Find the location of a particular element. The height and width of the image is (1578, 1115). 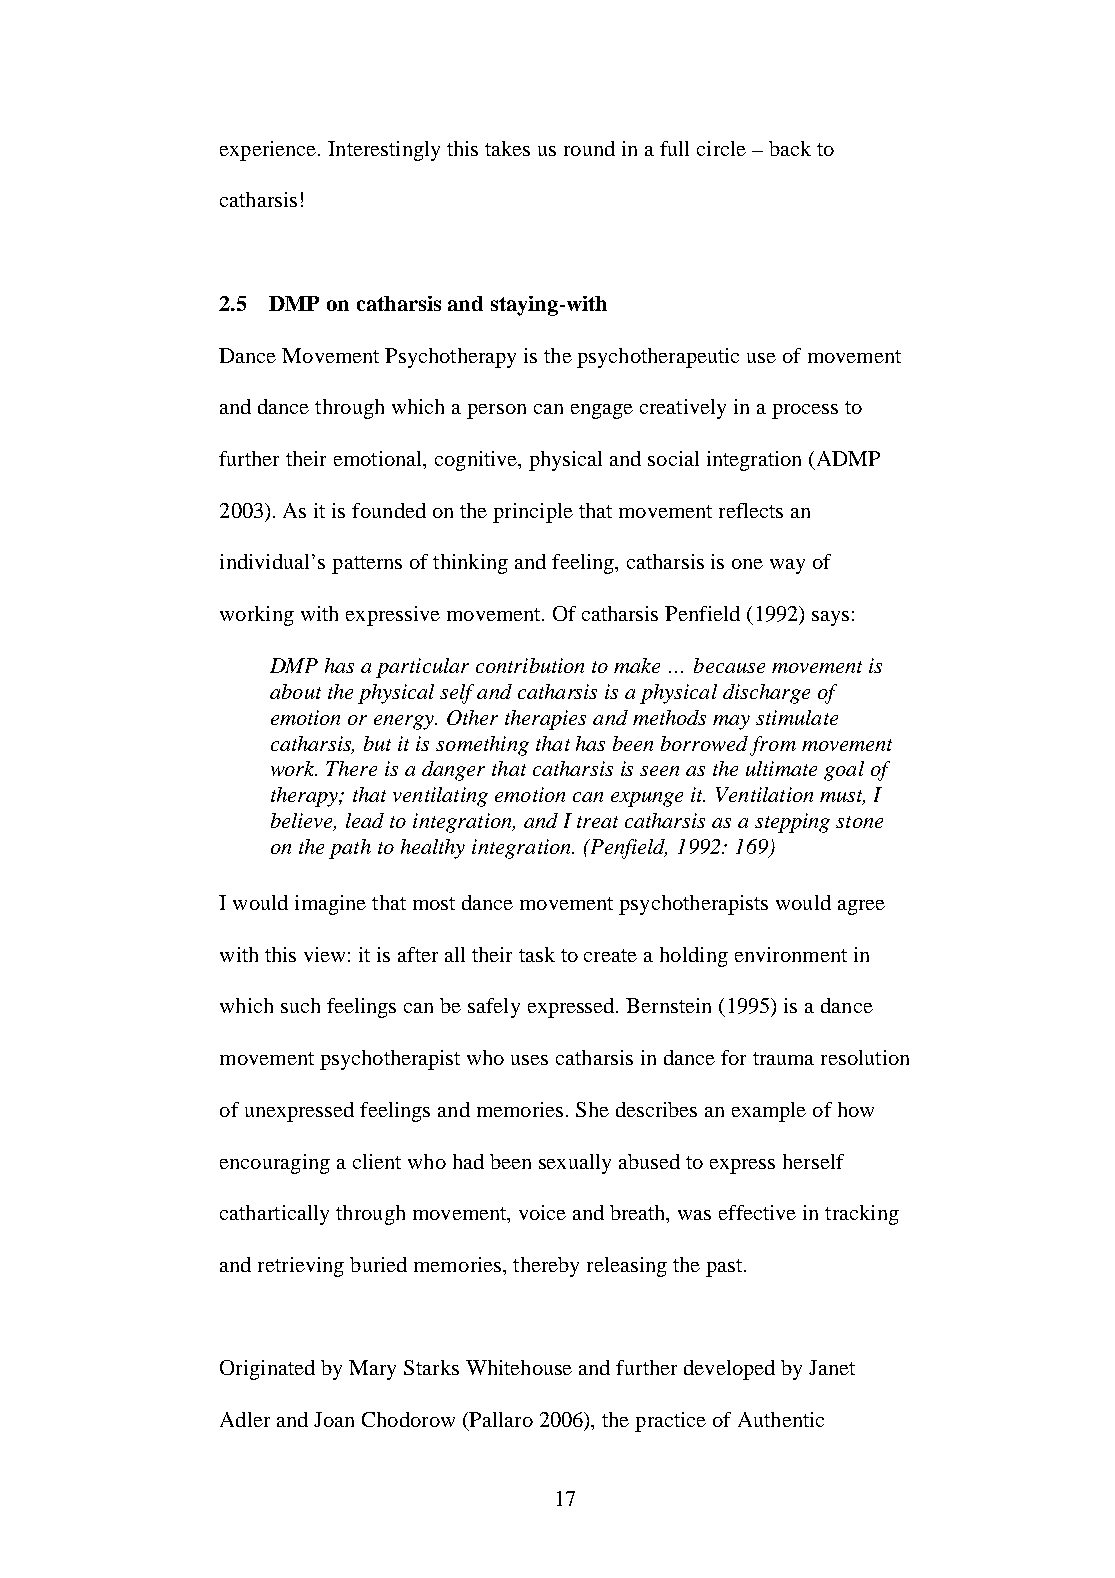

ultimate is located at coordinates (781, 768).
